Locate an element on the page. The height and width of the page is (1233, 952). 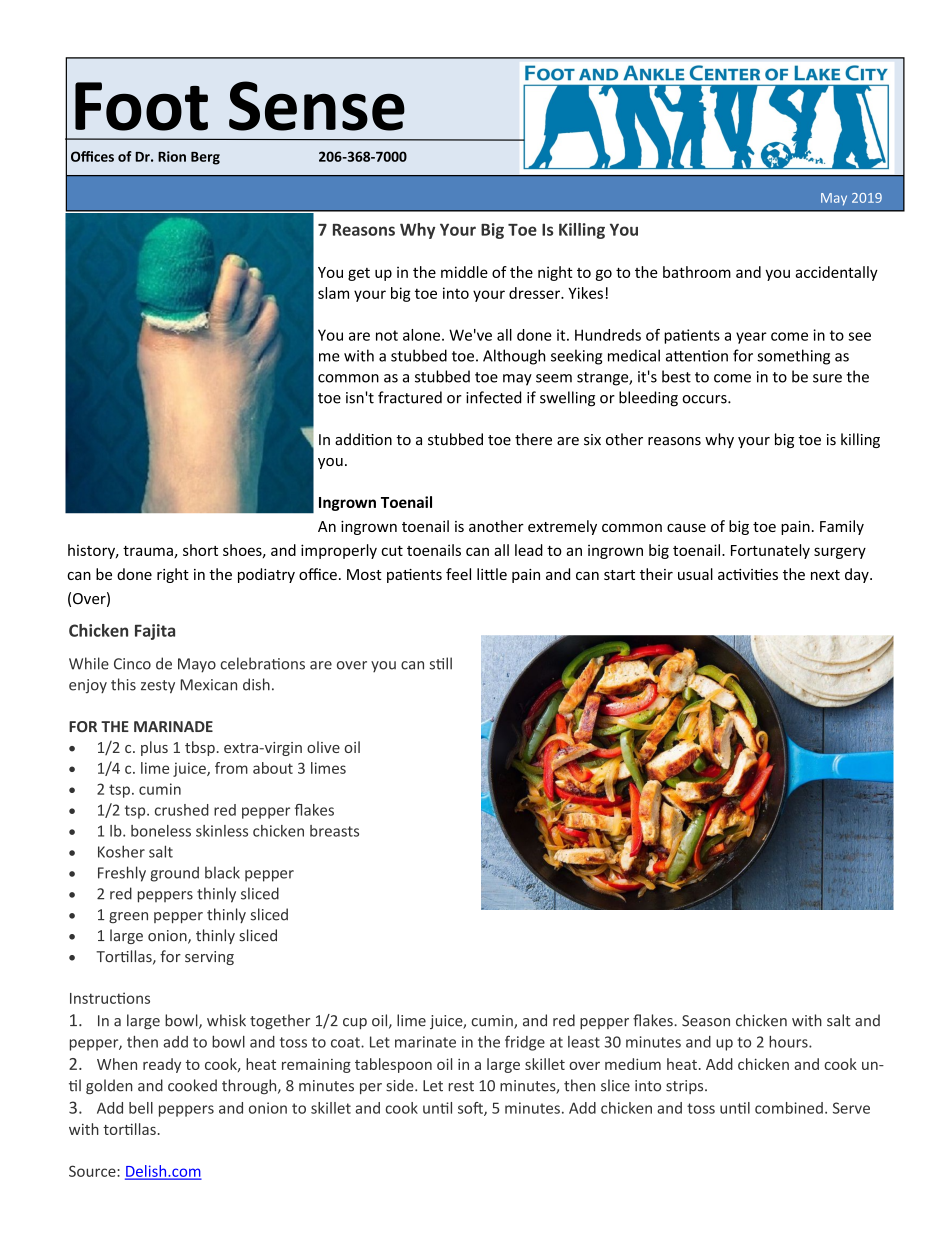
bathroom is located at coordinates (697, 272).
